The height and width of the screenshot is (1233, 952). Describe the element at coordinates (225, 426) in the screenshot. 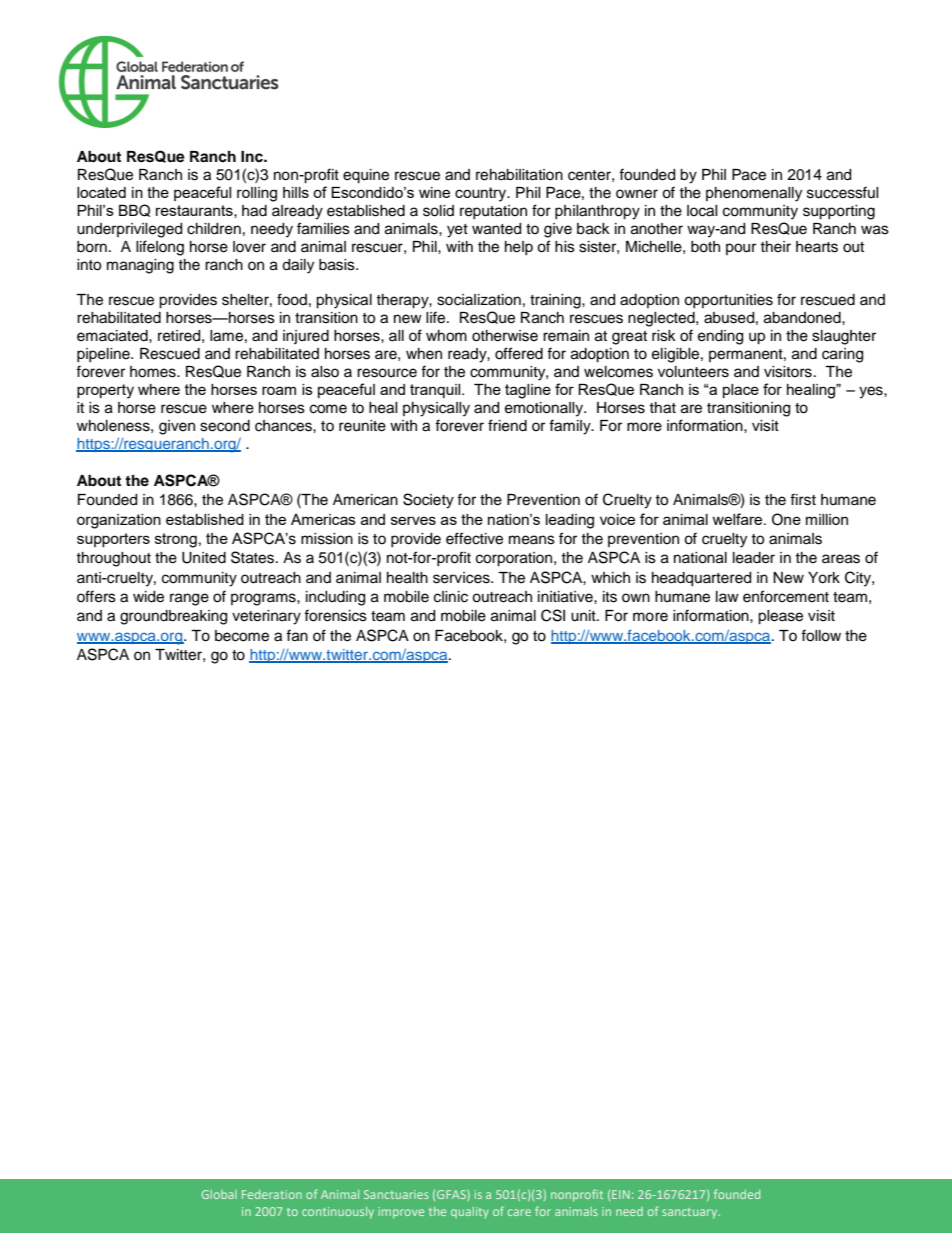

I see `second` at that location.
